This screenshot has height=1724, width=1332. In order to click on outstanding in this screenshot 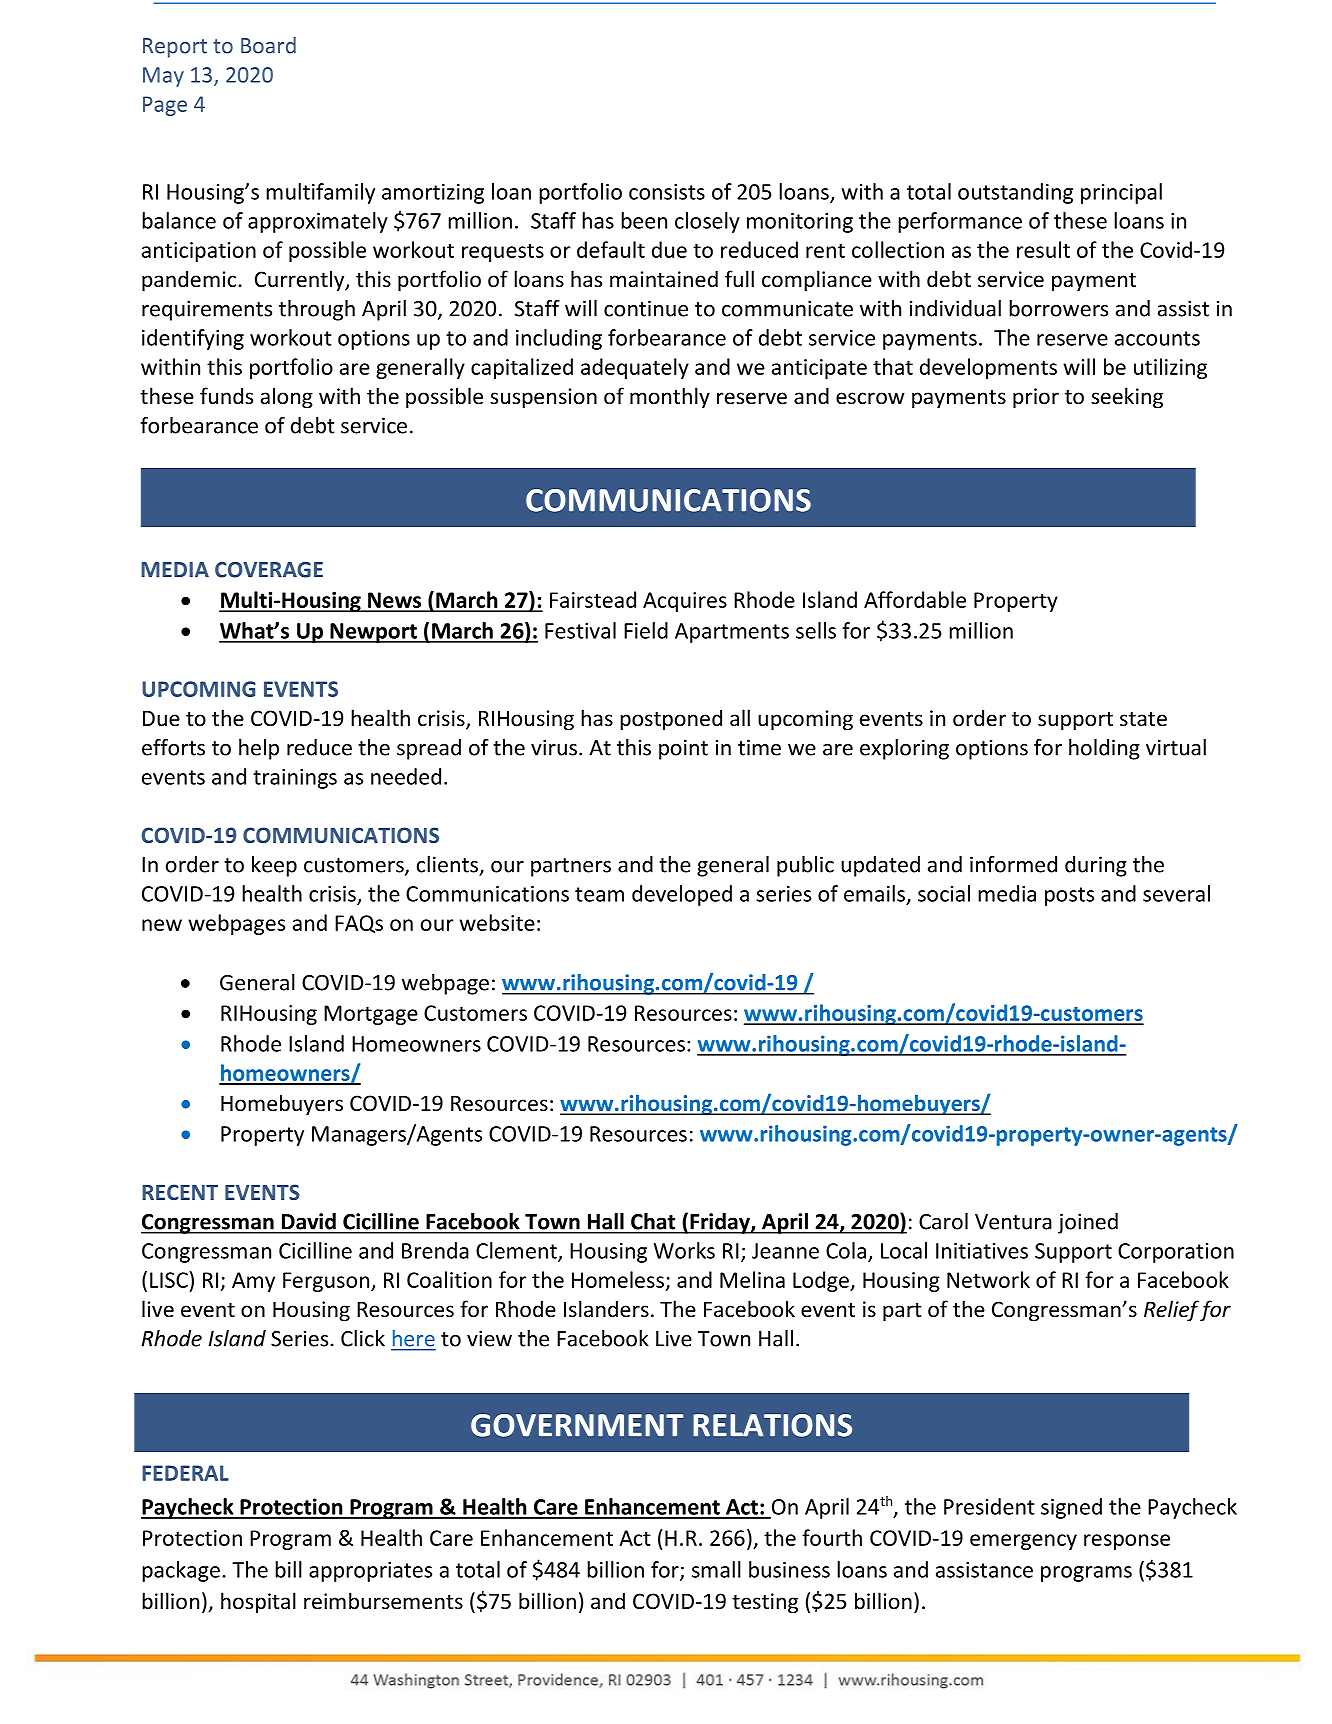, I will do `click(1015, 193)`.
